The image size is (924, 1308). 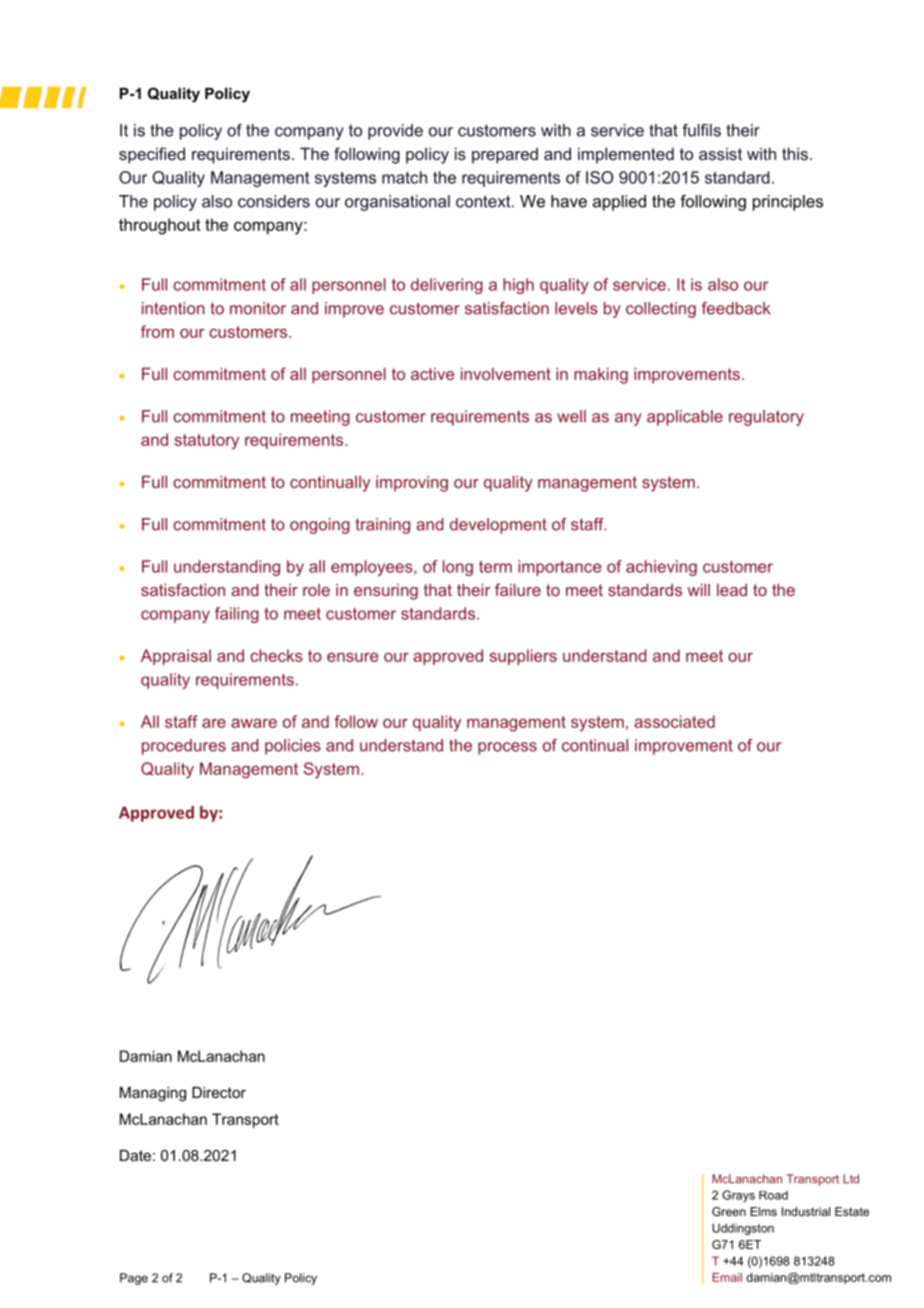 What do you see at coordinates (851, 1179) in the document?
I see `Ltd` at bounding box center [851, 1179].
